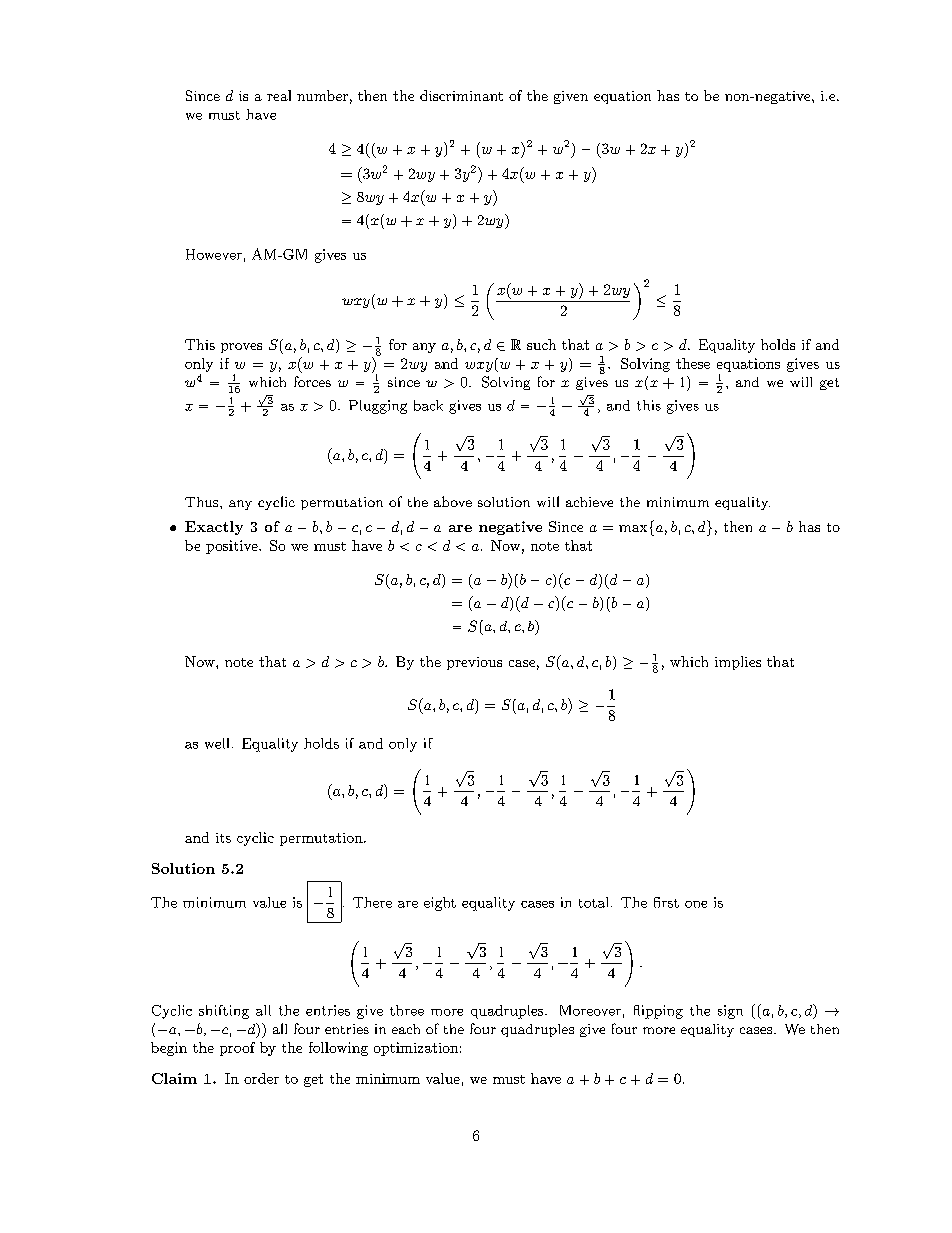  Describe the element at coordinates (237, 1049) in the document. I see `proof` at that location.
